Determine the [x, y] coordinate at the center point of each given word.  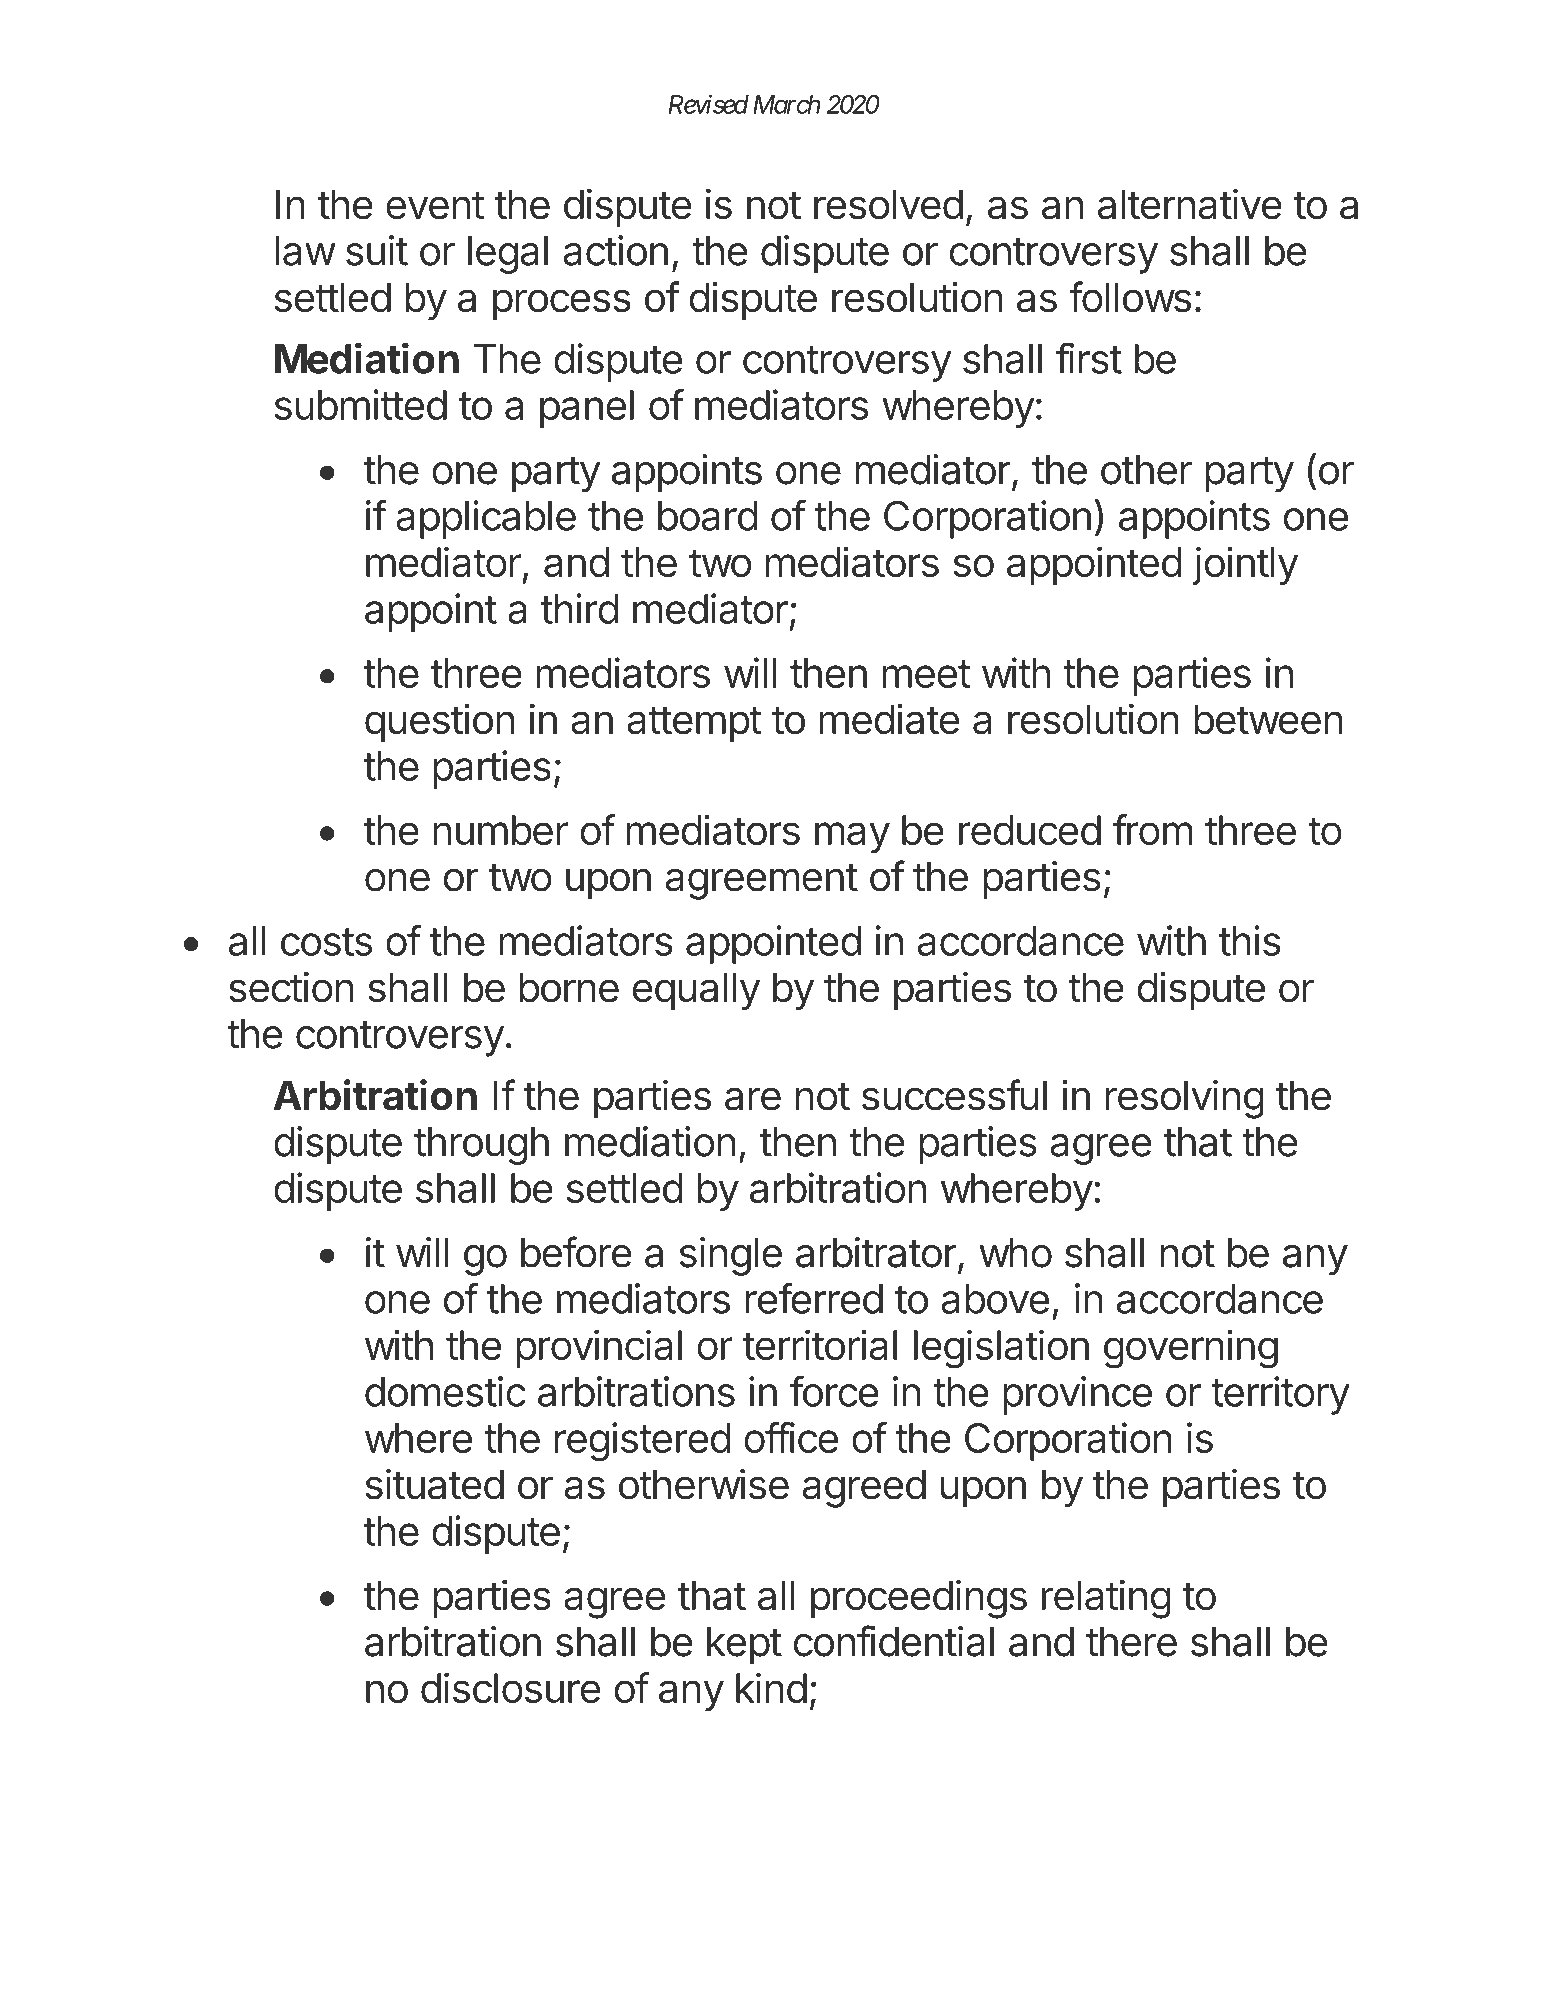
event [435, 205]
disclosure [511, 1687]
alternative [1190, 204]
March [786, 104]
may [852, 837]
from [1152, 829]
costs [326, 942]
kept [744, 1646]
